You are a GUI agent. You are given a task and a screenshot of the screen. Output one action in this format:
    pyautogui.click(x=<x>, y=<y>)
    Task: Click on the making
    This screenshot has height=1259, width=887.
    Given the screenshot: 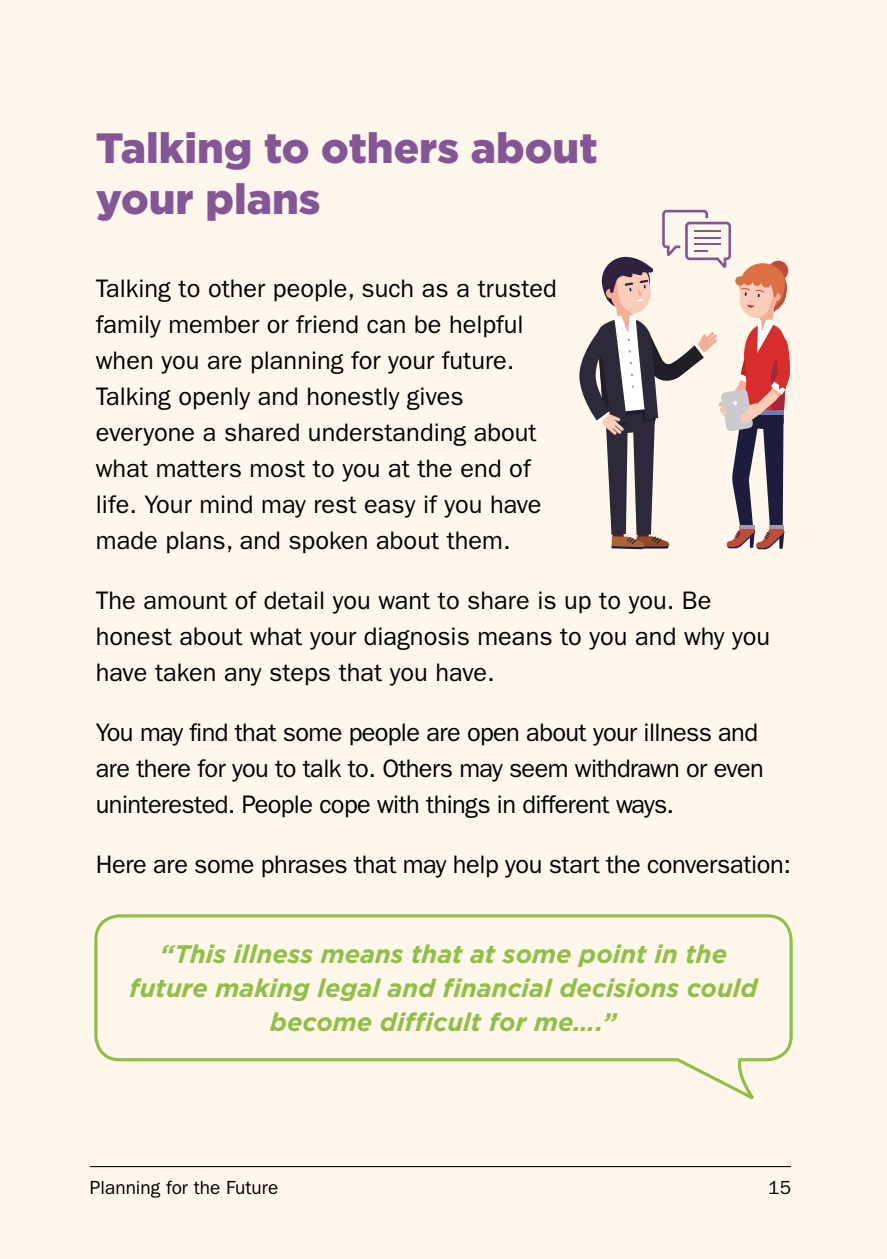 What is the action you would take?
    pyautogui.click(x=262, y=989)
